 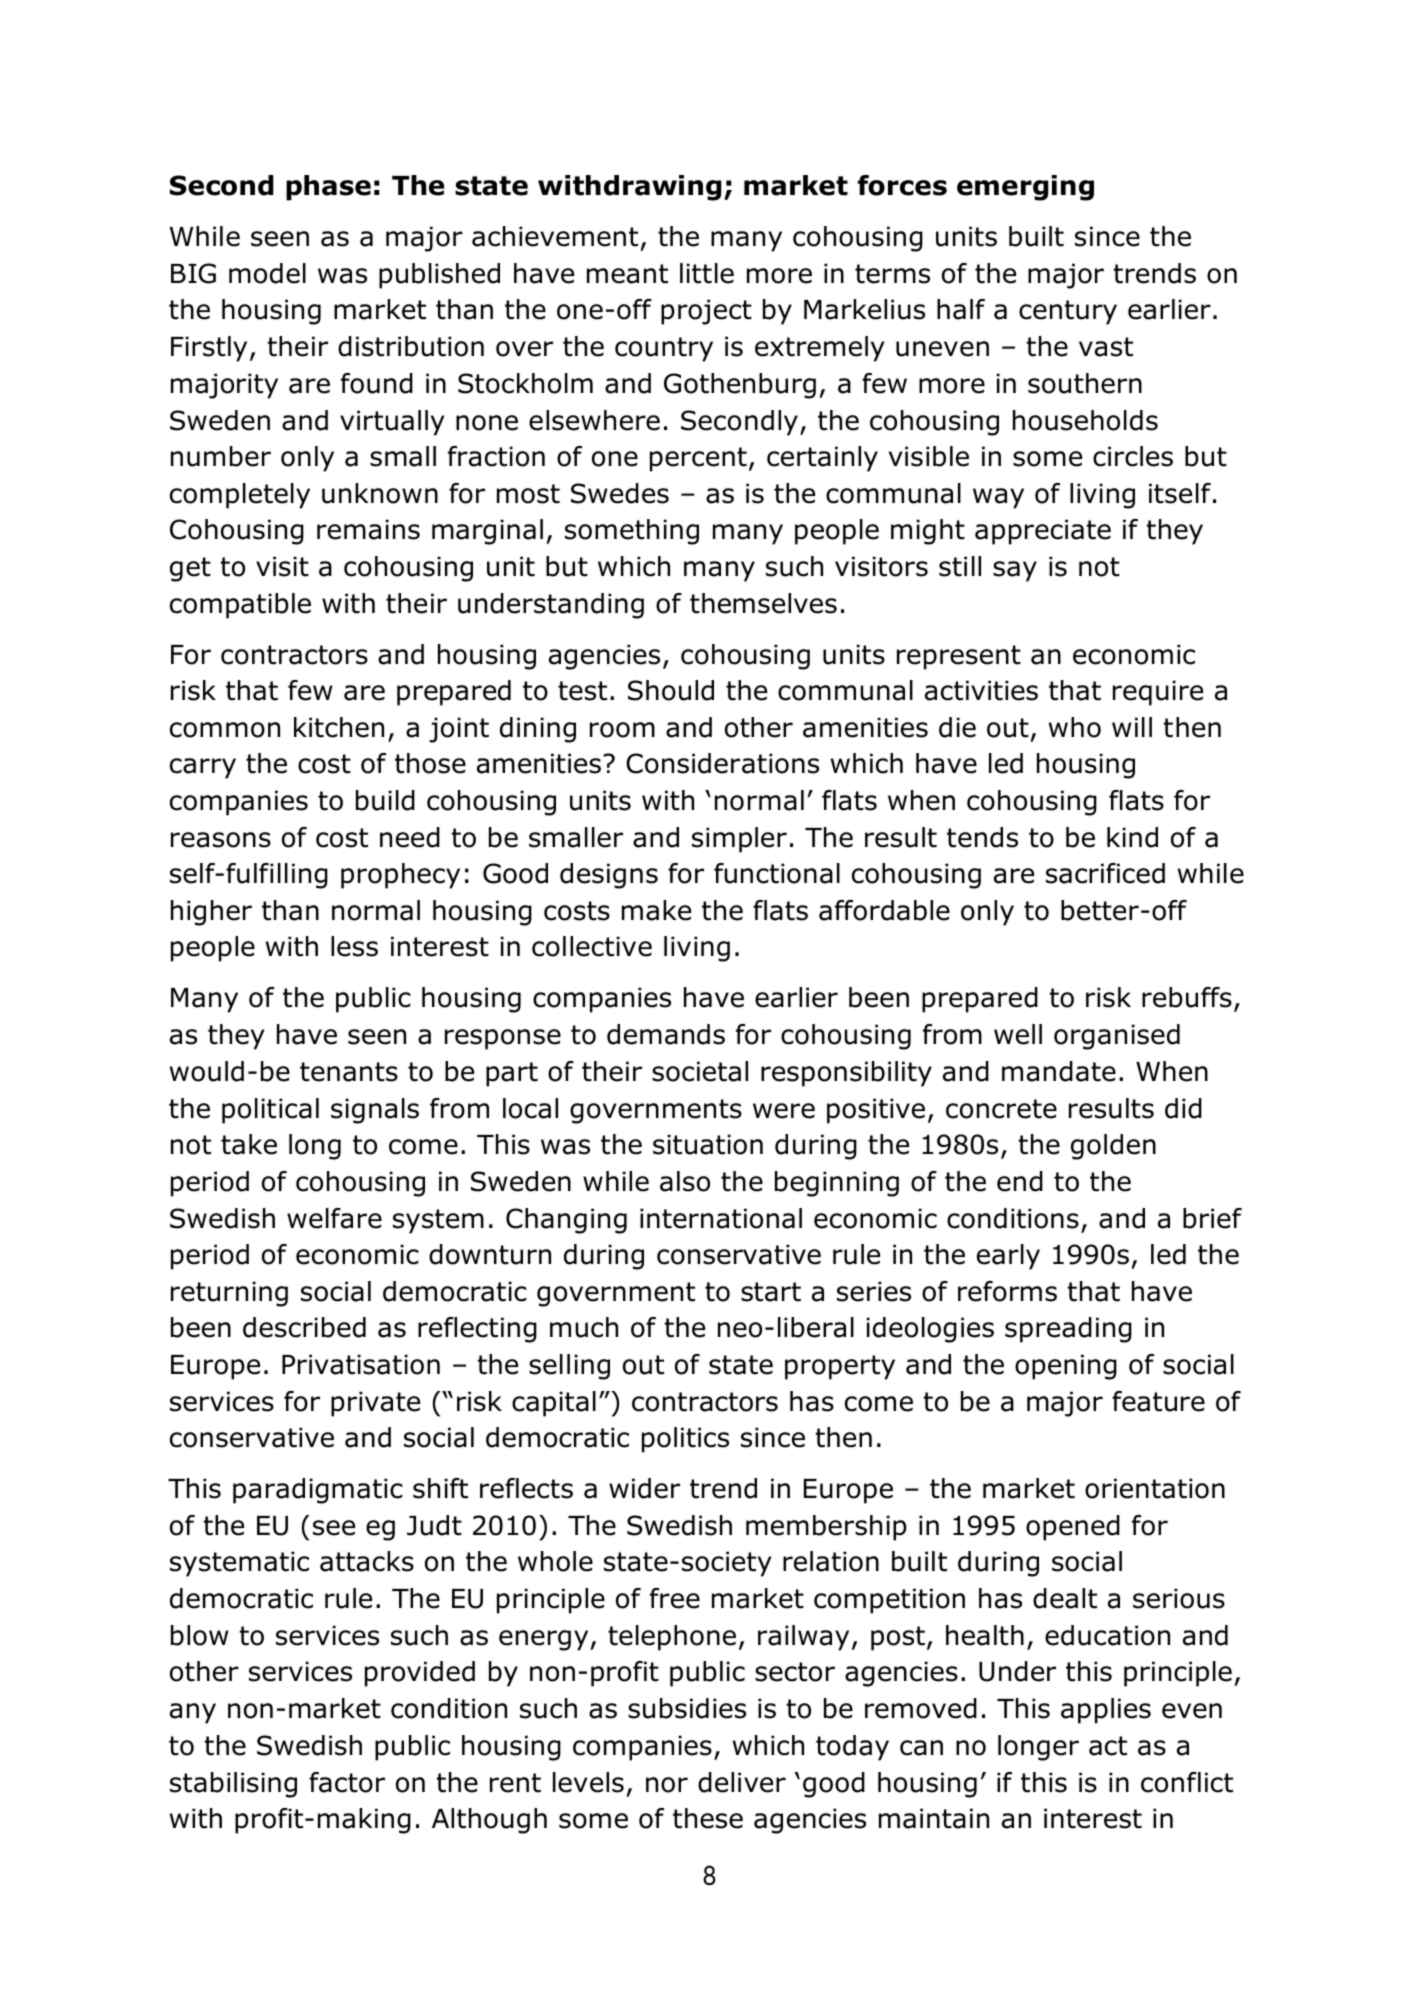 I want to click on organised, so click(x=1117, y=1037).
